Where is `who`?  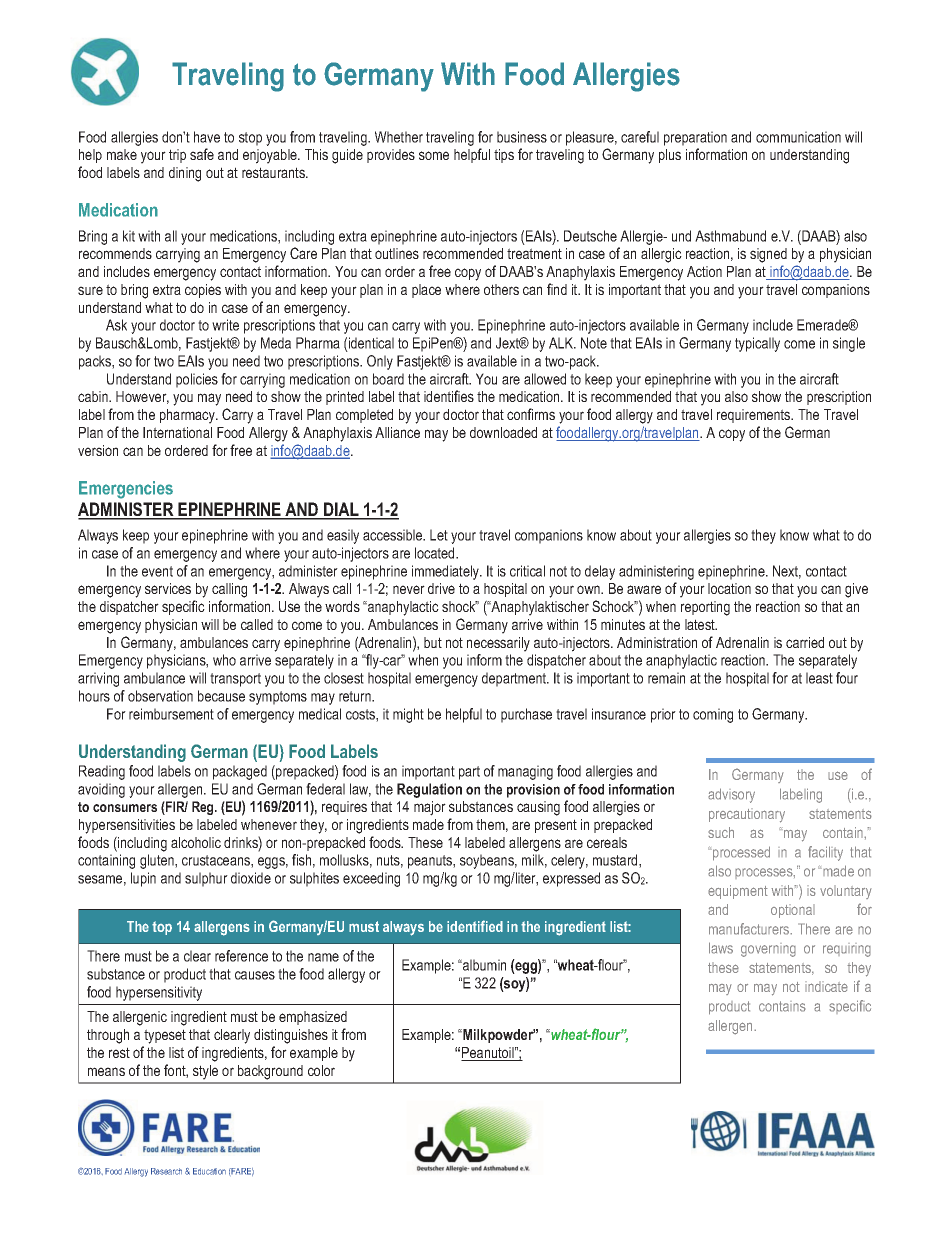 who is located at coordinates (224, 660).
